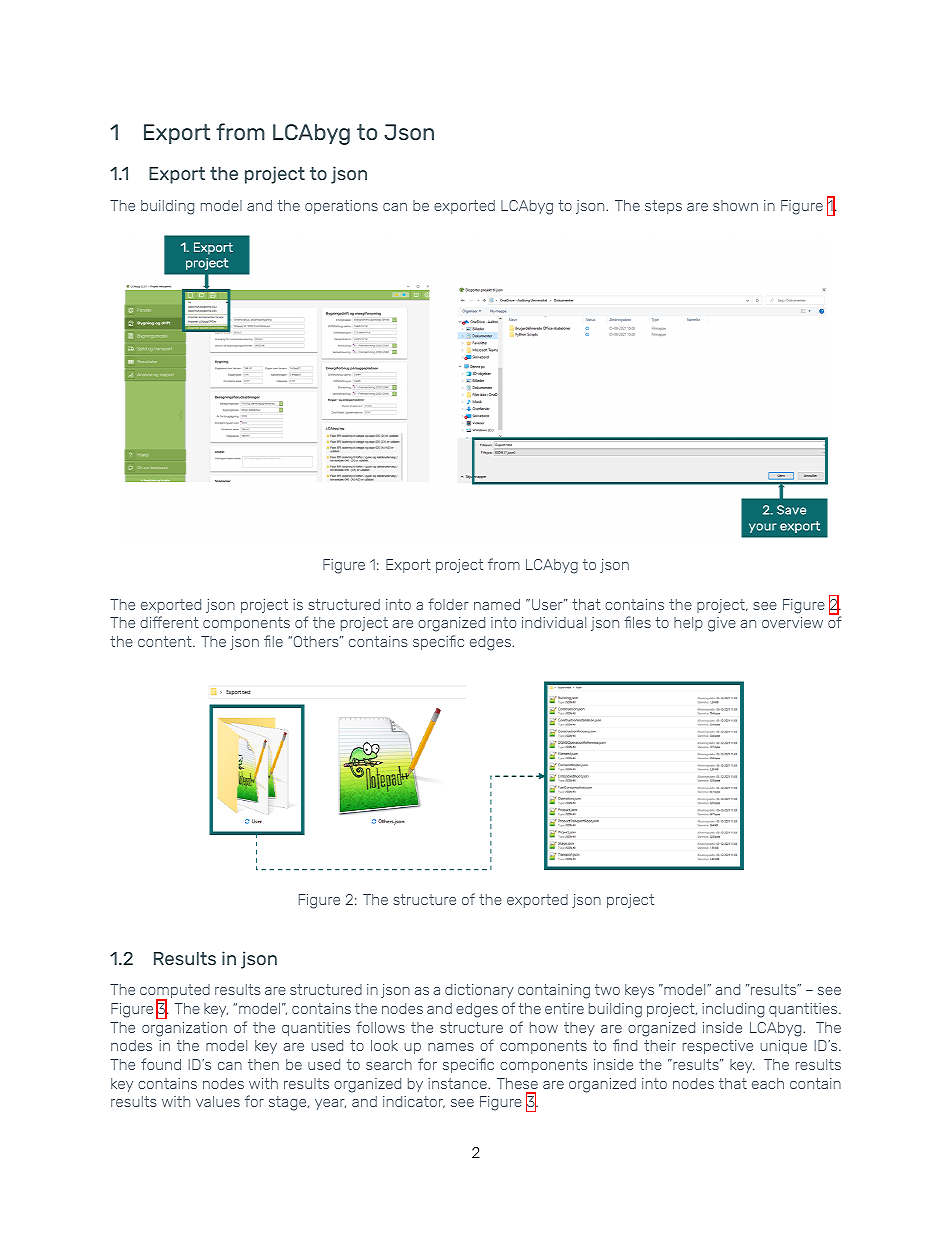 The width and height of the page is (952, 1233). I want to click on content, so click(166, 641).
